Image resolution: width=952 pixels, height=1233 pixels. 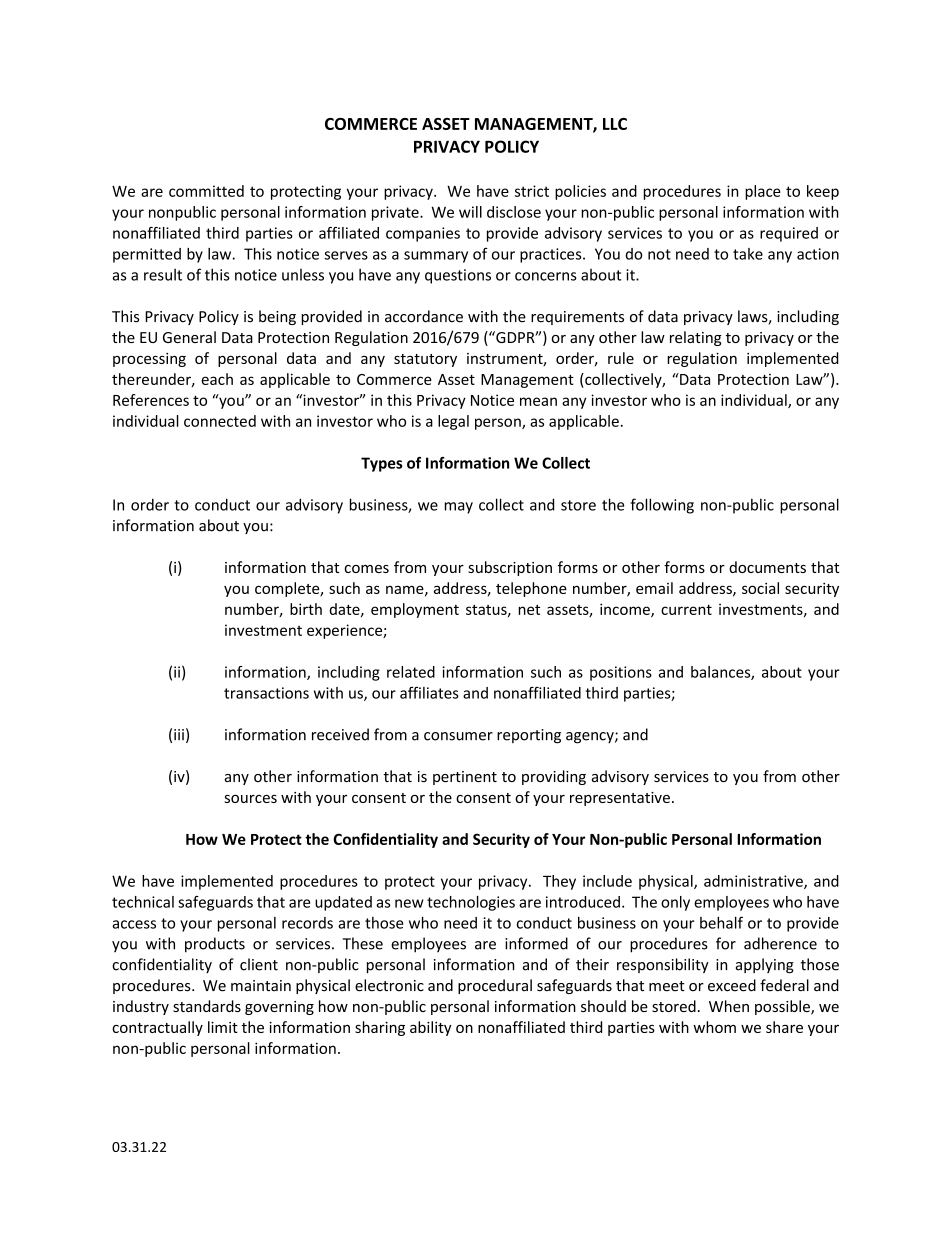 What do you see at coordinates (206, 191) in the screenshot?
I see `committed` at bounding box center [206, 191].
